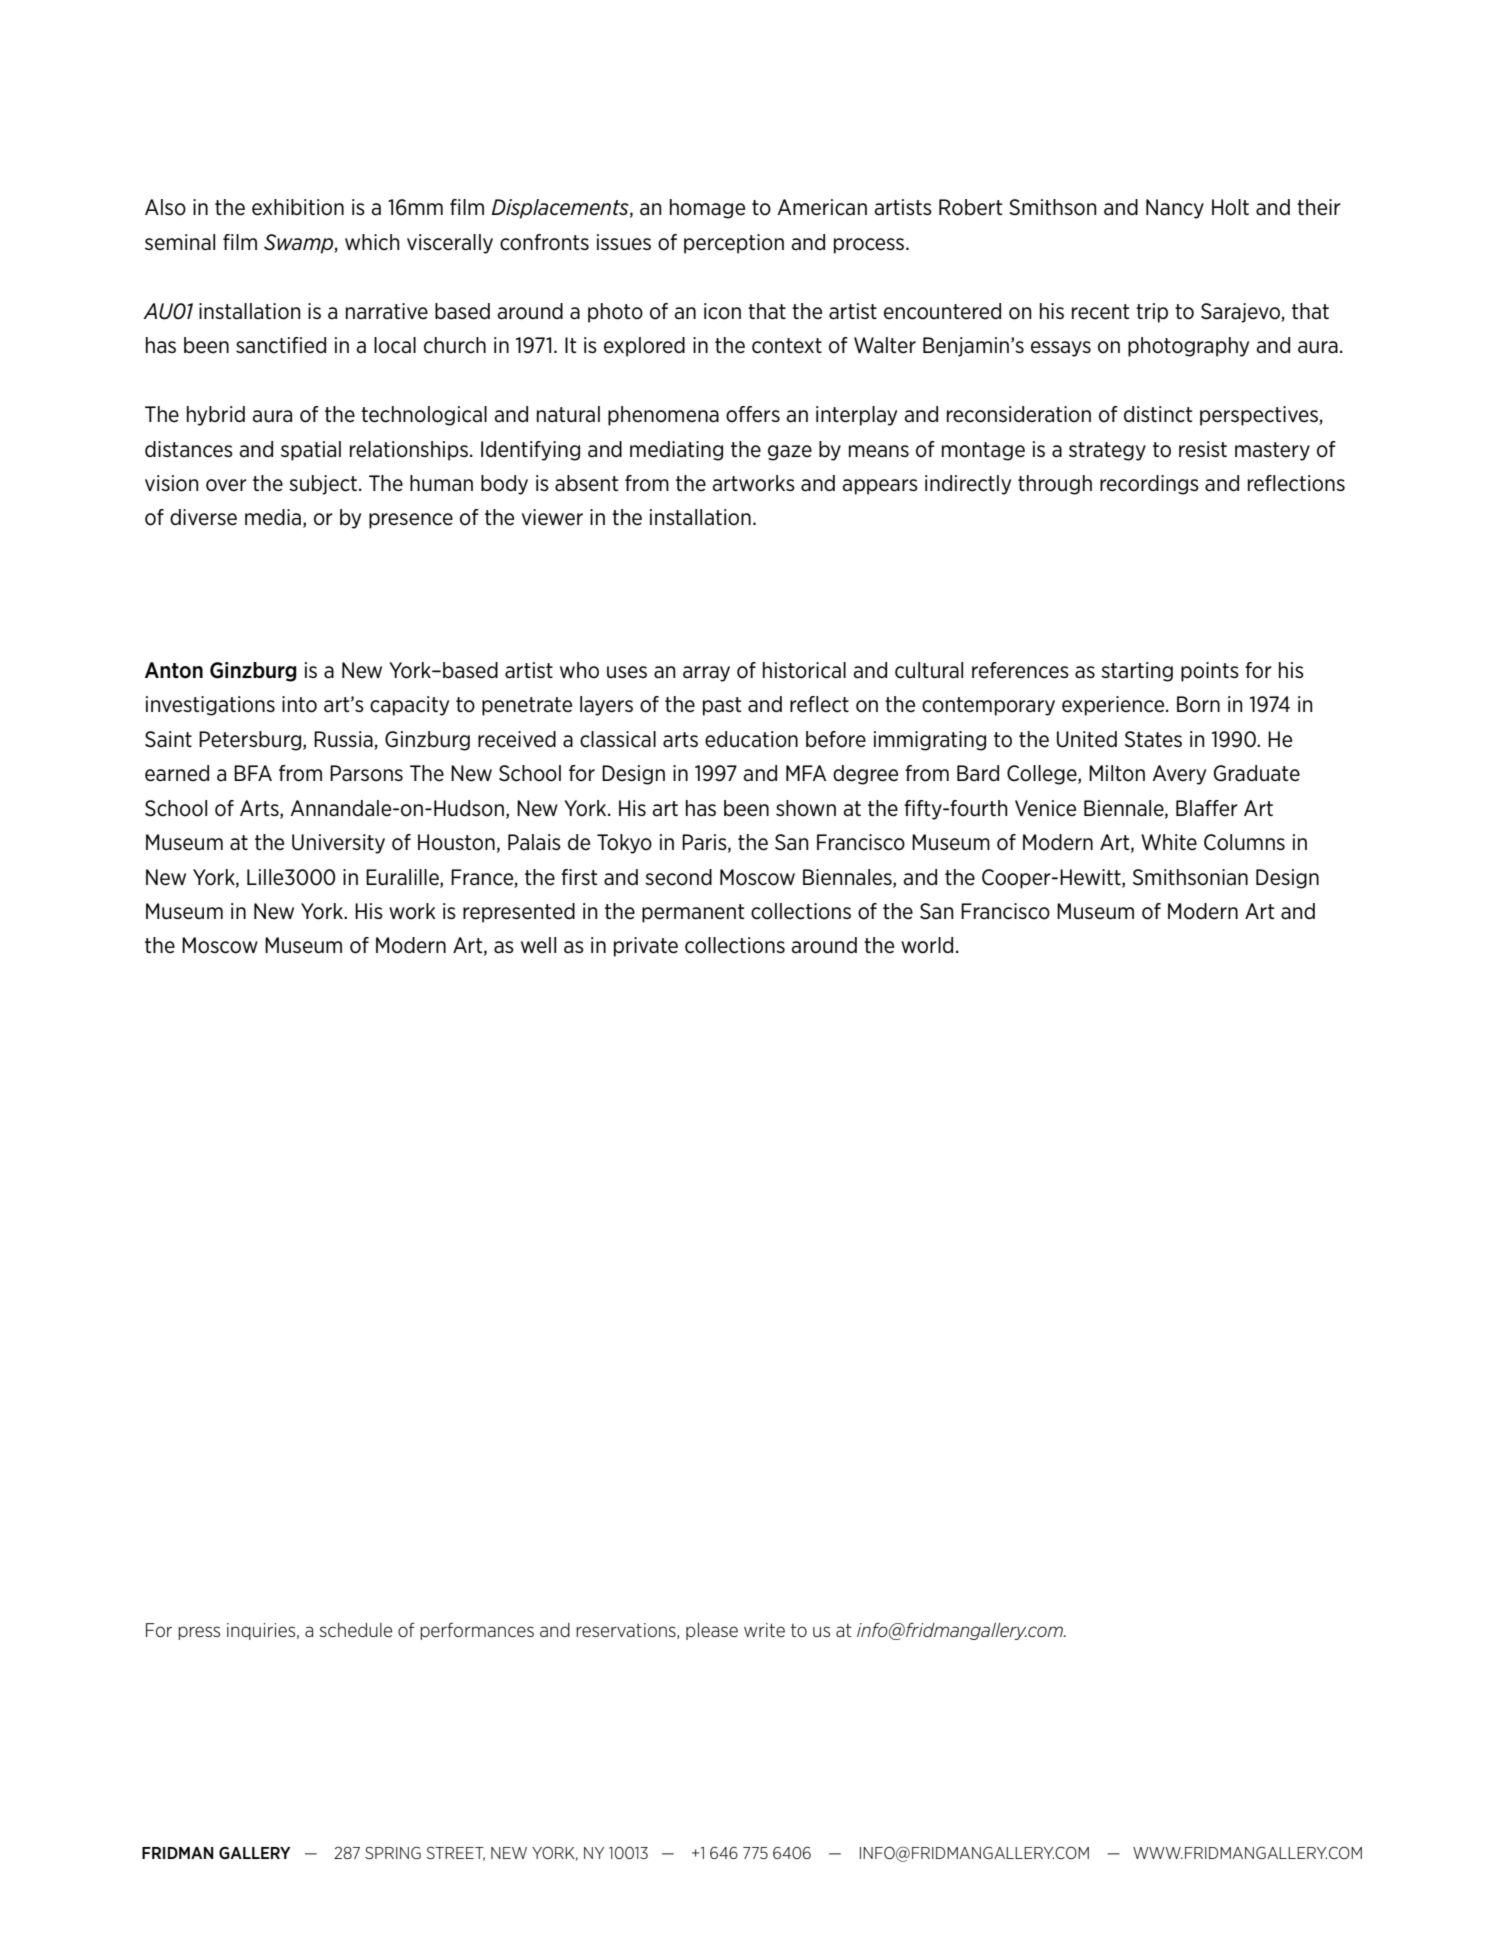 The height and width of the screenshot is (1948, 1505). Describe the element at coordinates (764, 1630) in the screenshot. I see `write` at that location.
